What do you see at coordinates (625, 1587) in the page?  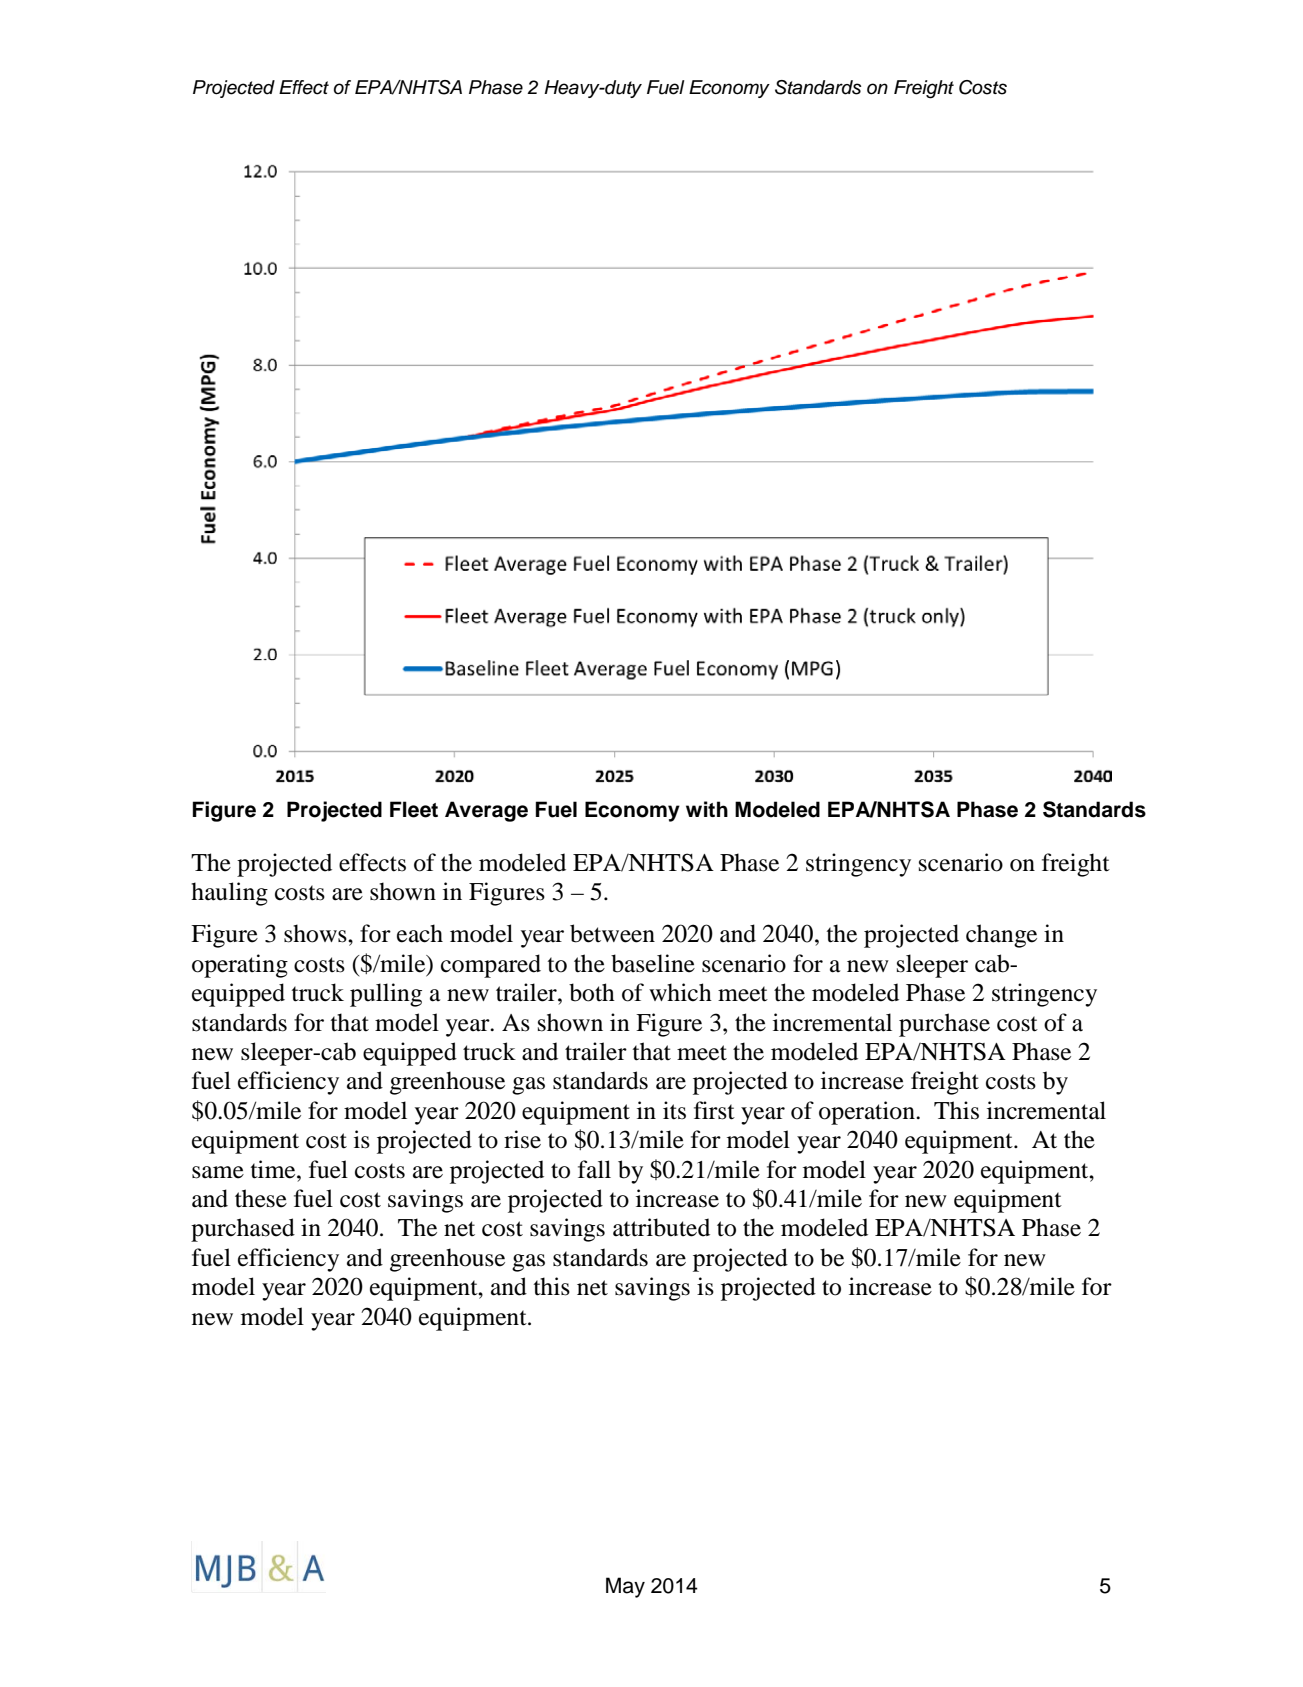 I see `May` at bounding box center [625, 1587].
